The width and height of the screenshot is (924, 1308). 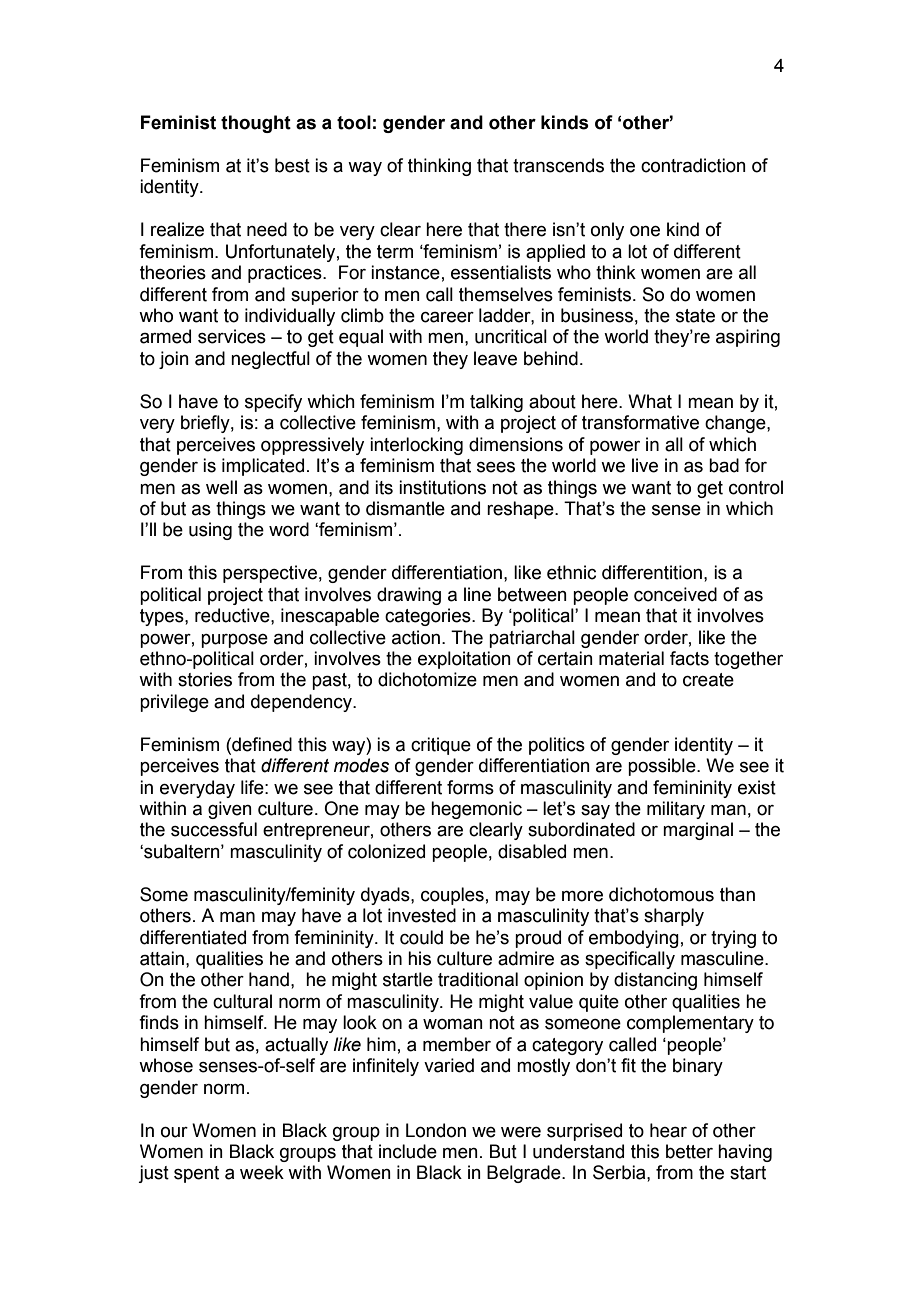 I want to click on military, so click(x=676, y=810).
